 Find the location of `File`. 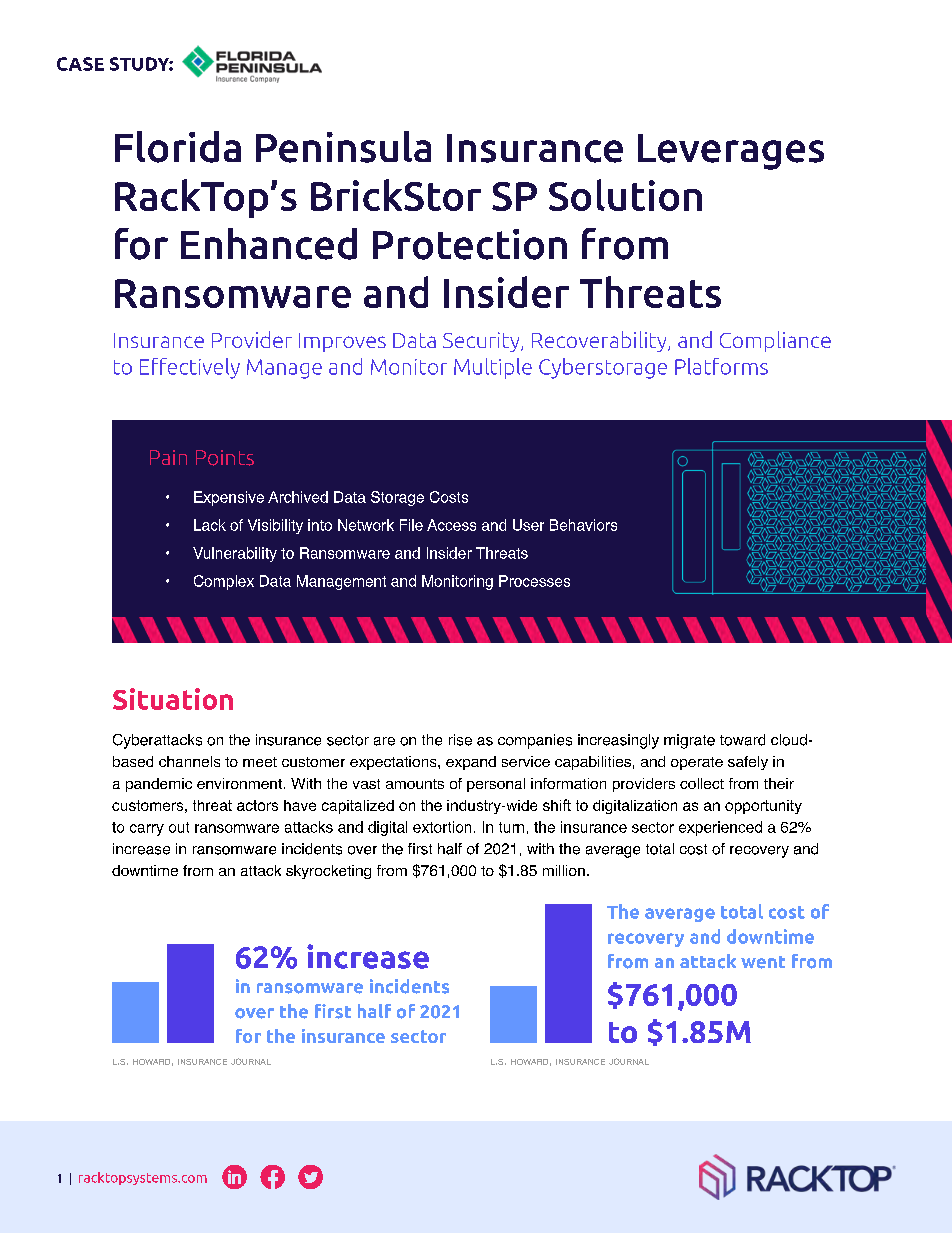

File is located at coordinates (411, 525).
